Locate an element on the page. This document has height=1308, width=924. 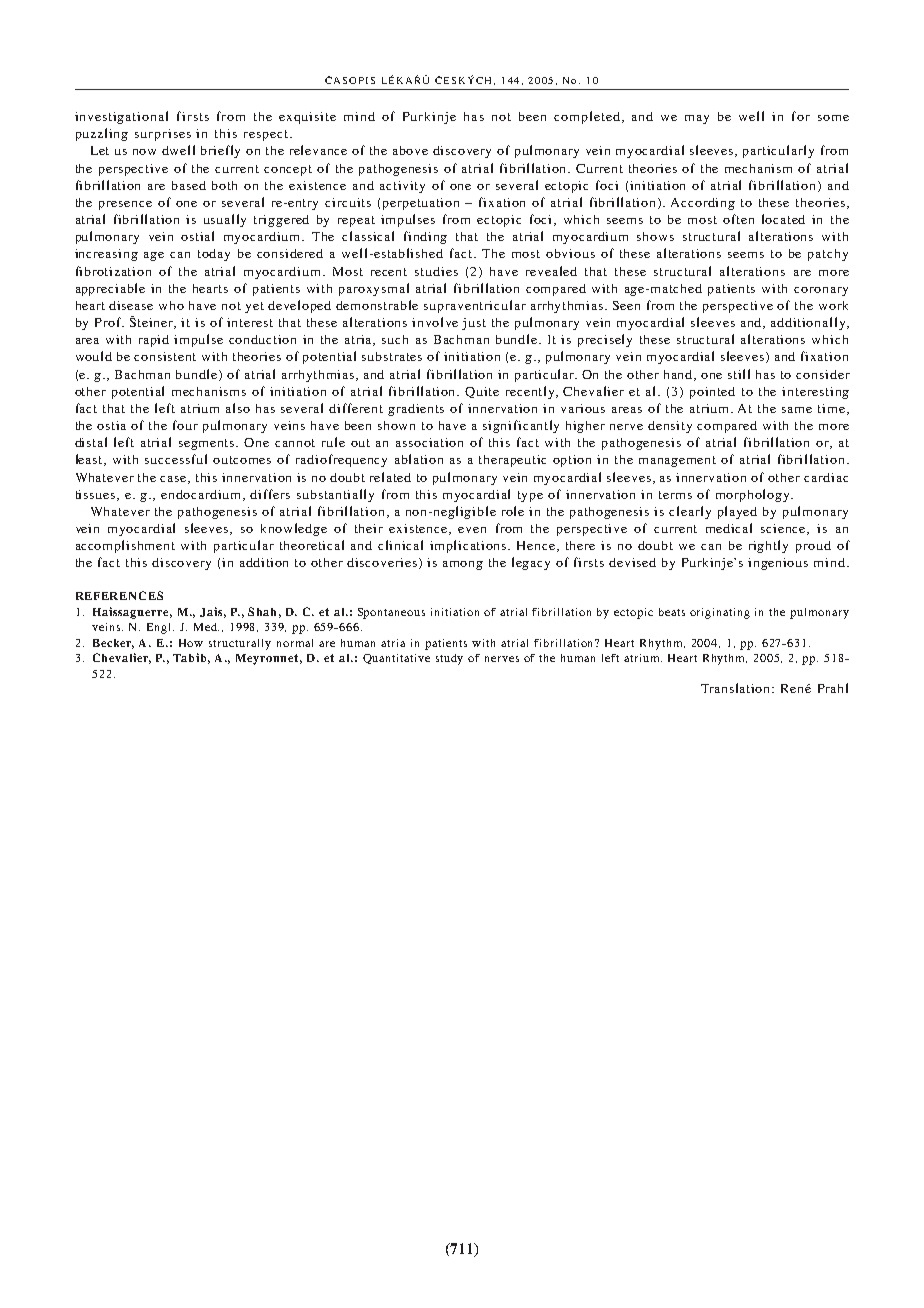
work is located at coordinates (833, 305).
